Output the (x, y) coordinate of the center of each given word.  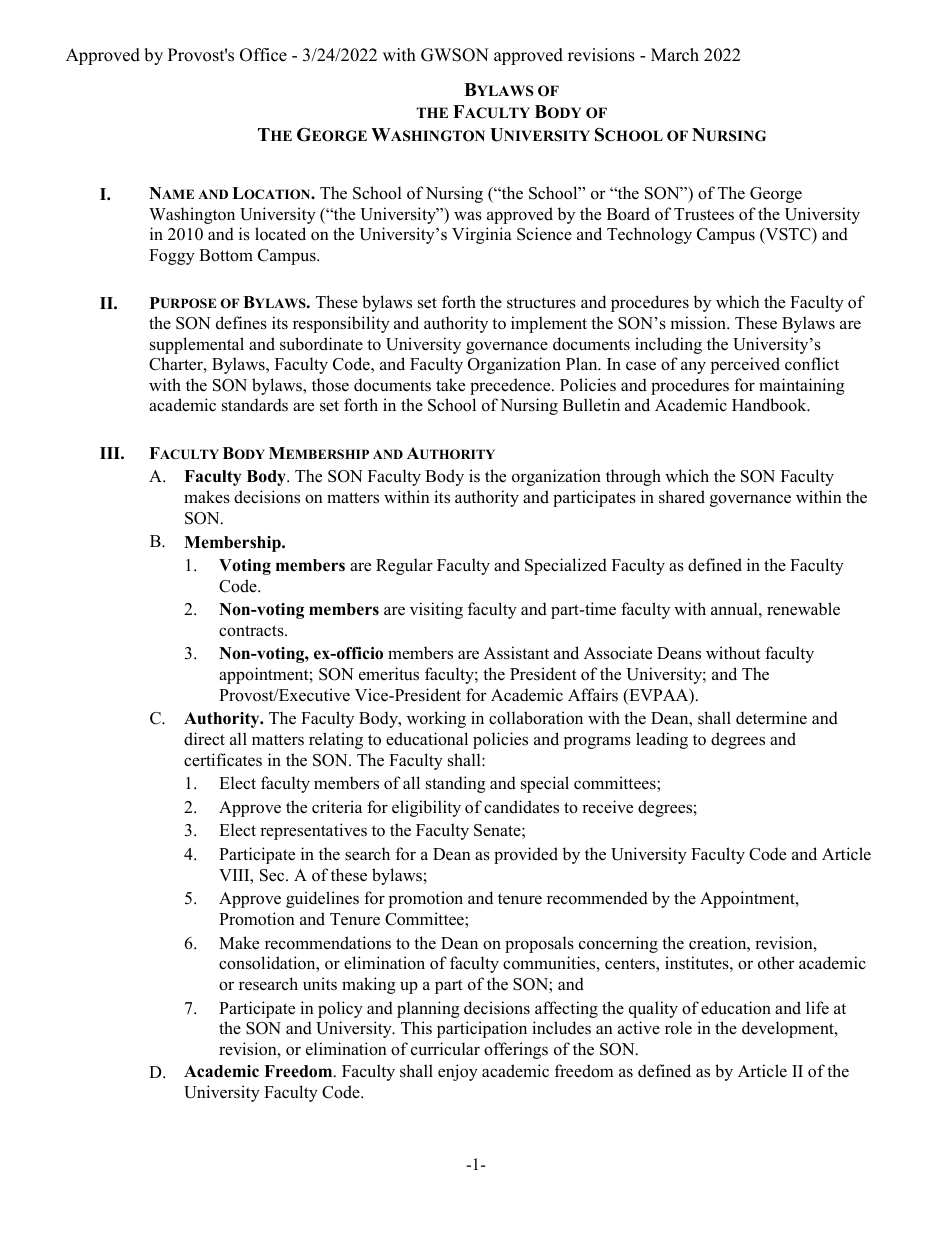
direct (204, 739)
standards (255, 405)
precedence (511, 386)
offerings (516, 1050)
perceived (745, 365)
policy (340, 1009)
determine (771, 718)
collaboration (536, 718)
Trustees (704, 214)
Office (263, 55)
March (675, 55)
